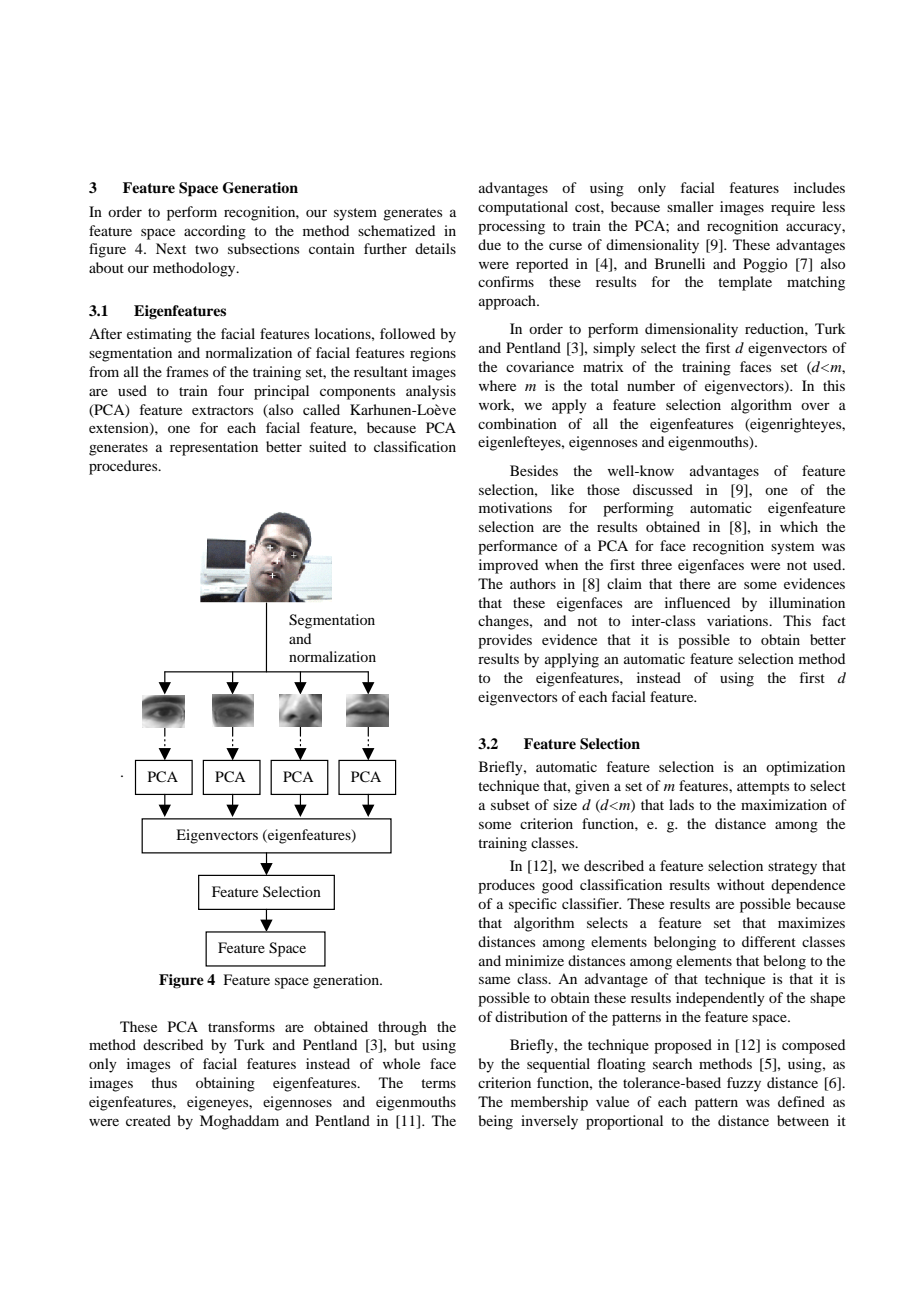 The width and height of the screenshot is (924, 1308). I want to click on variations, so click(739, 620).
